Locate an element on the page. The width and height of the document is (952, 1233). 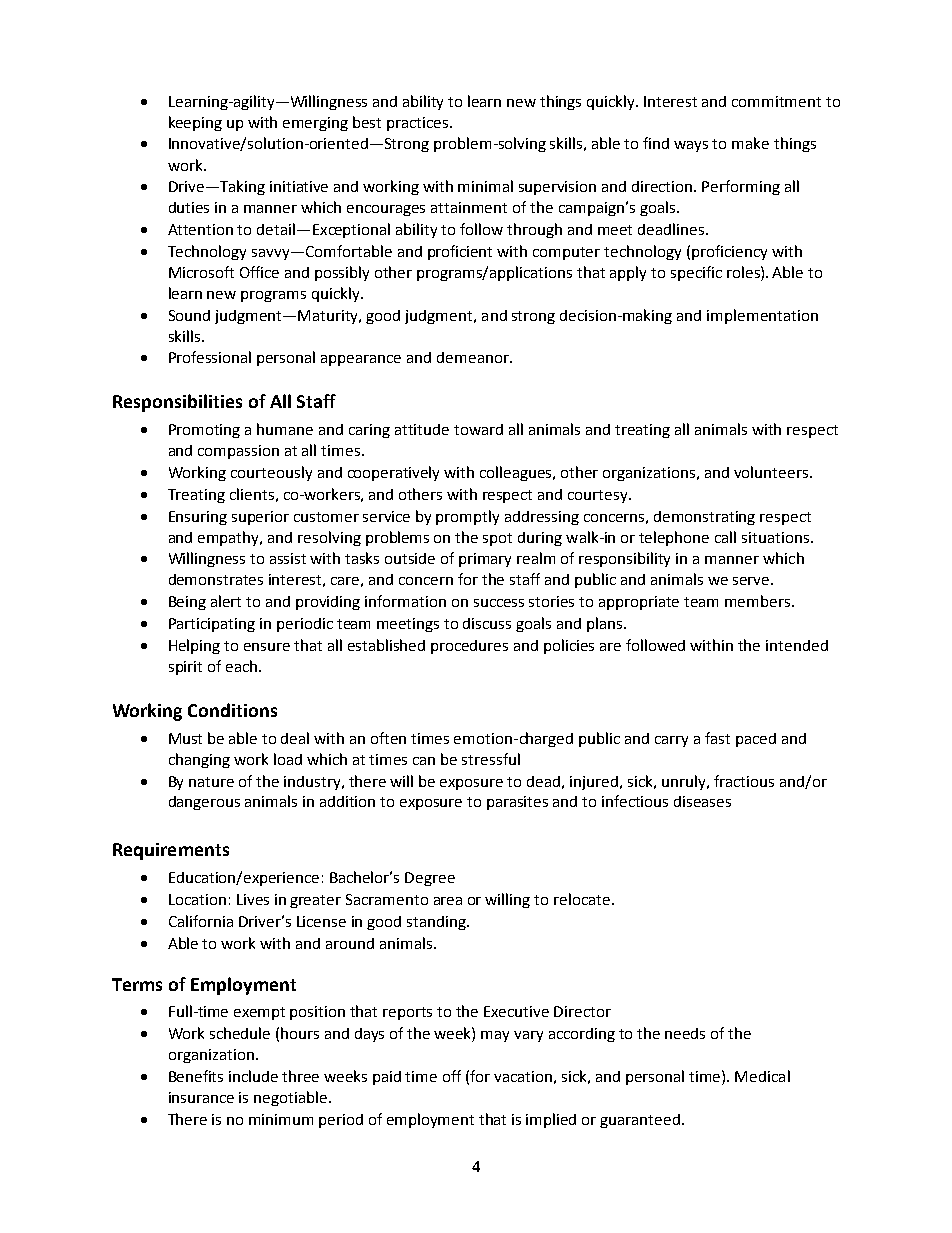
toward is located at coordinates (478, 429).
